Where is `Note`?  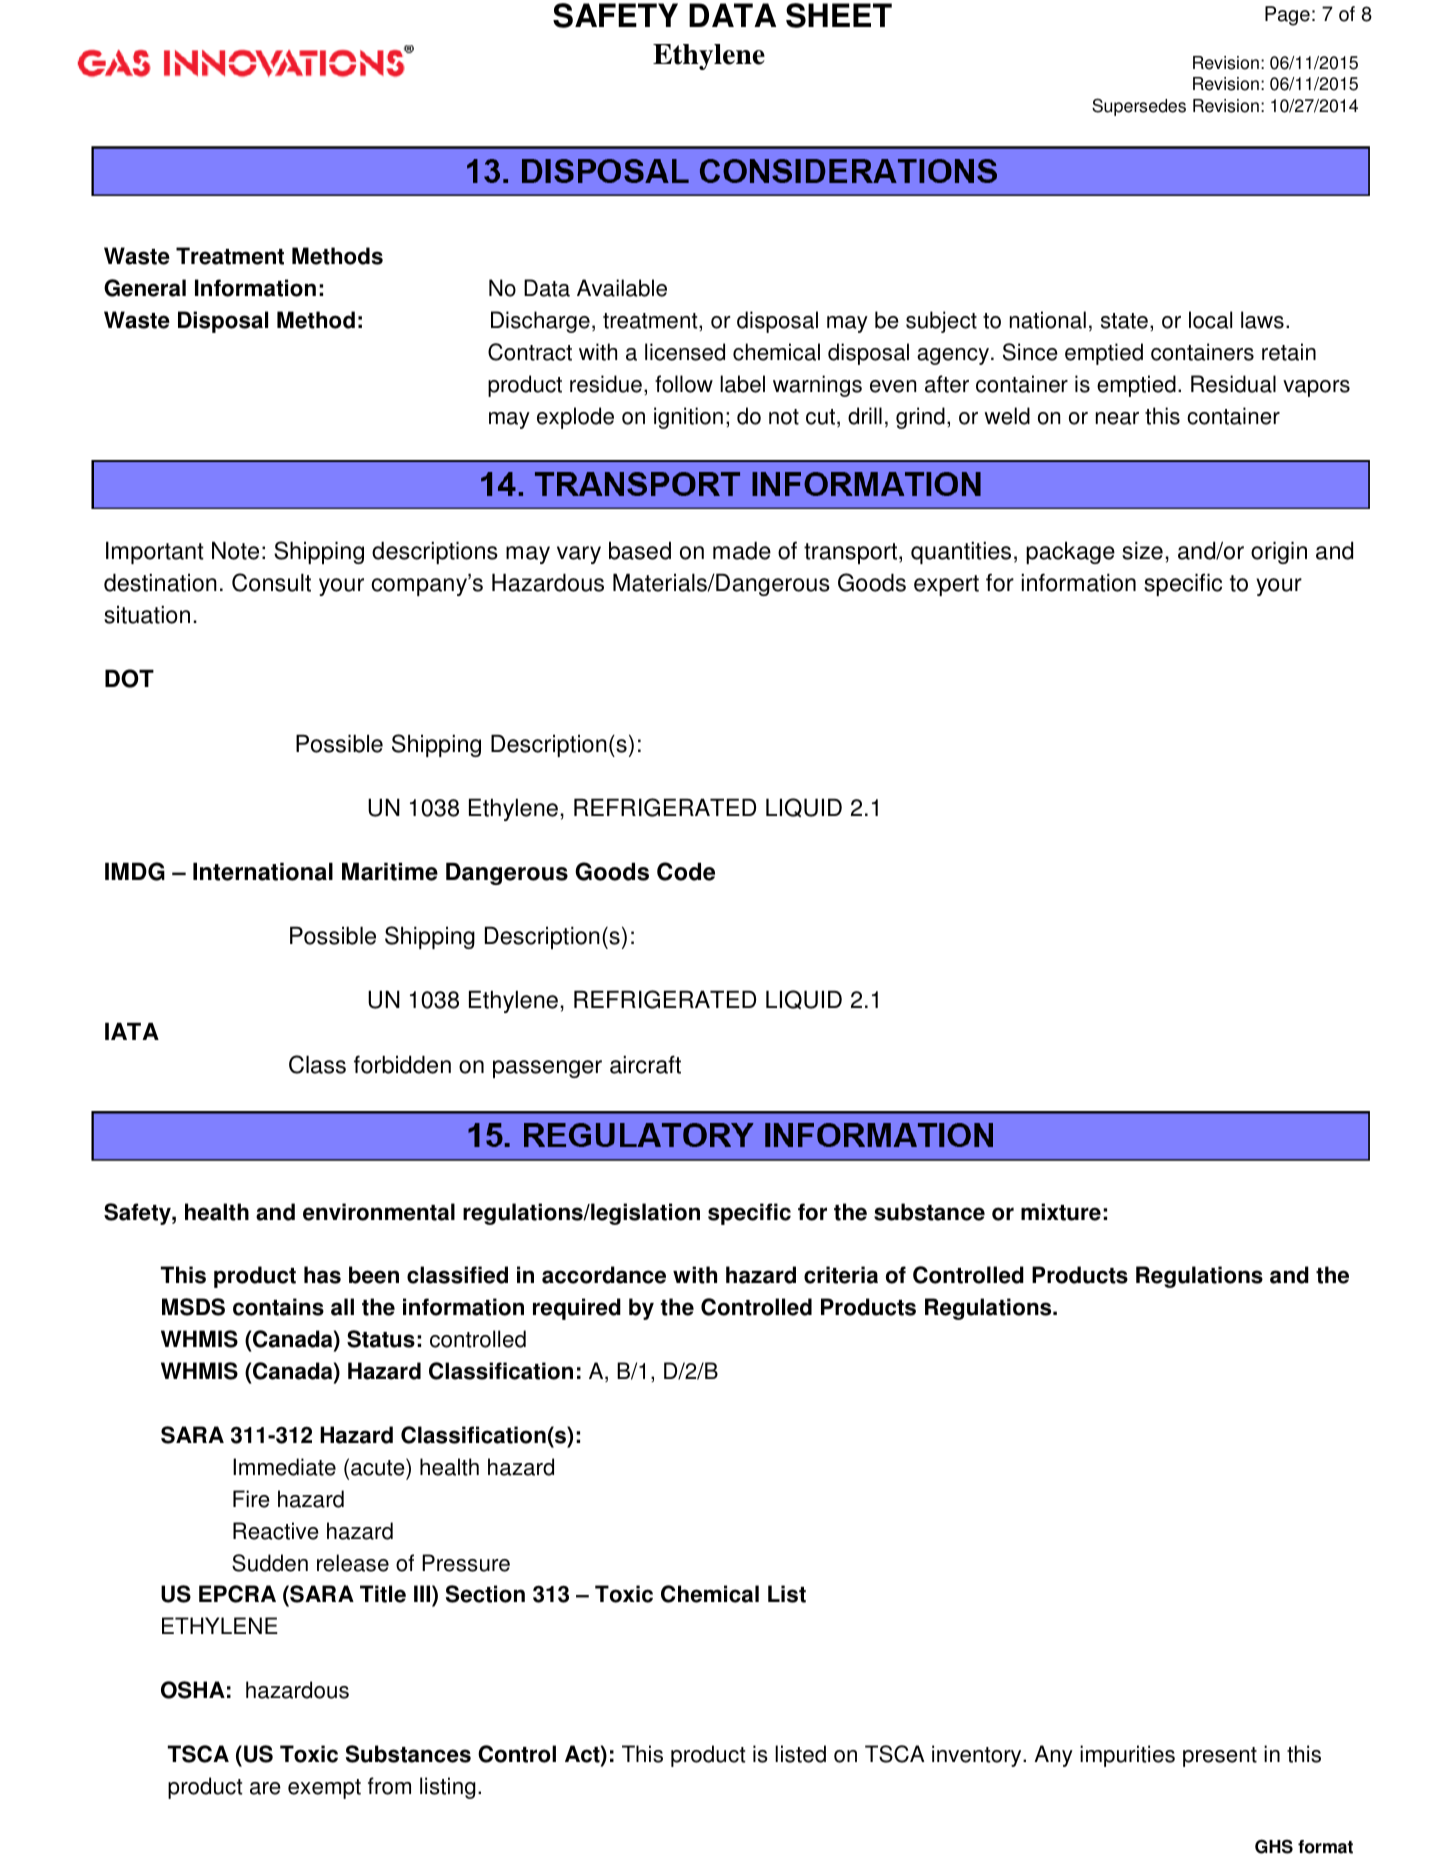
Note is located at coordinates (235, 550).
